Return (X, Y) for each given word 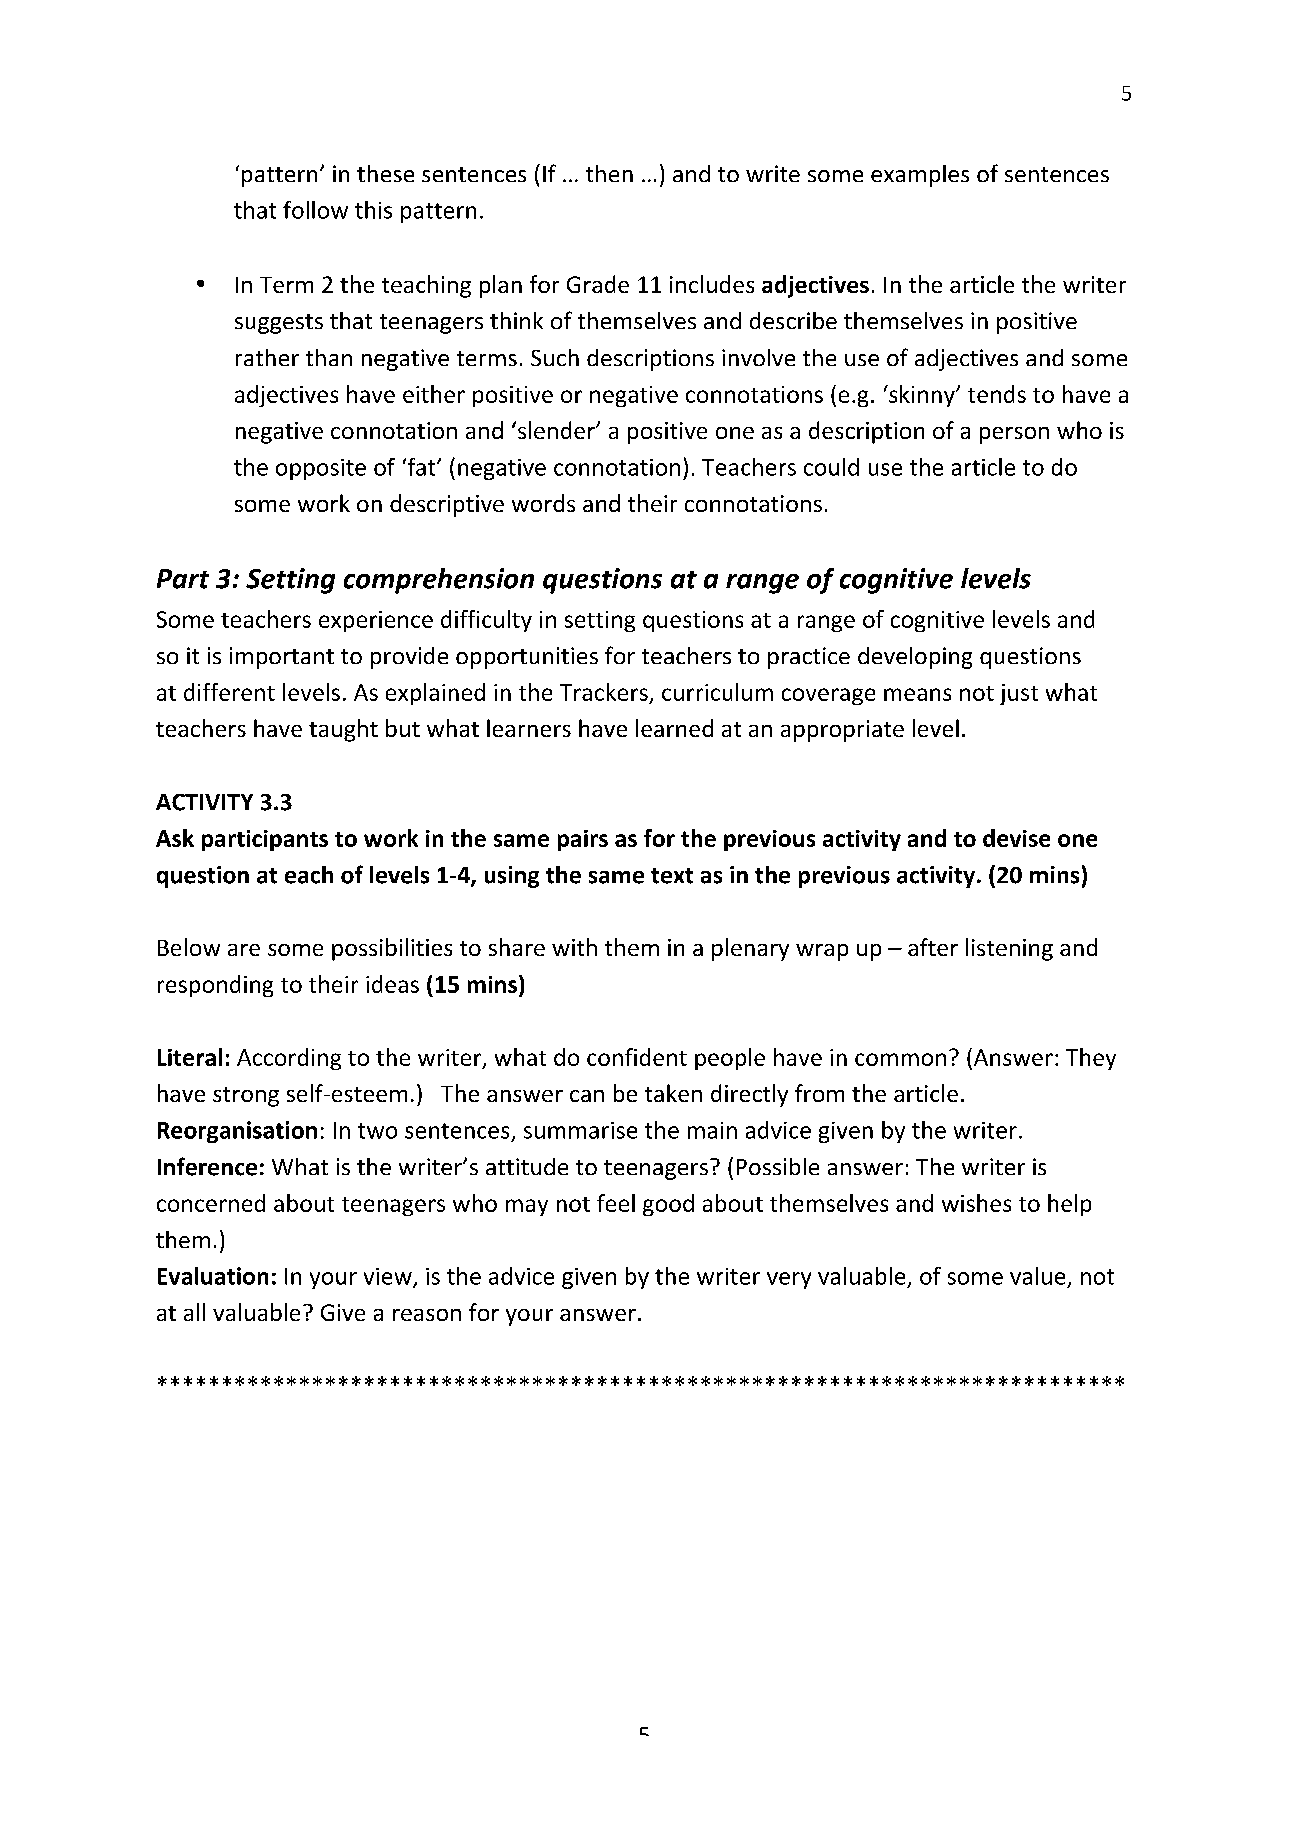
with (574, 947)
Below (189, 947)
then (609, 173)
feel (616, 1203)
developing (915, 658)
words (543, 503)
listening (1009, 949)
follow (315, 210)
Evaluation (213, 1276)
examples (920, 176)
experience (376, 621)
